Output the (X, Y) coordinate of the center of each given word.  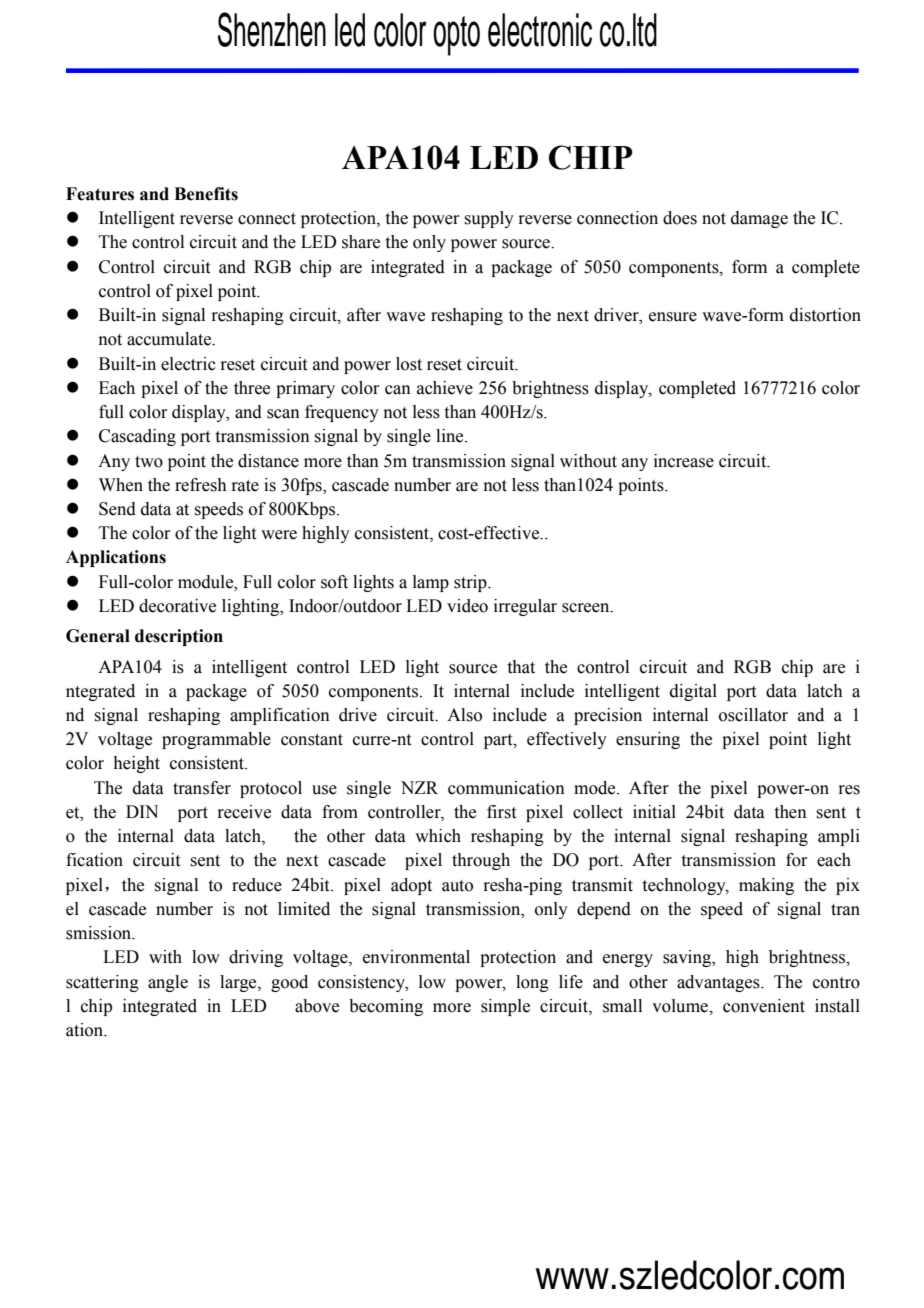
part (499, 741)
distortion (825, 315)
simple (505, 1007)
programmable (216, 740)
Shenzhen (272, 29)
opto (456, 36)
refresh (201, 485)
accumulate (170, 339)
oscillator (753, 715)
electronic (540, 30)
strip (471, 583)
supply (489, 219)
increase (684, 461)
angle (168, 983)
